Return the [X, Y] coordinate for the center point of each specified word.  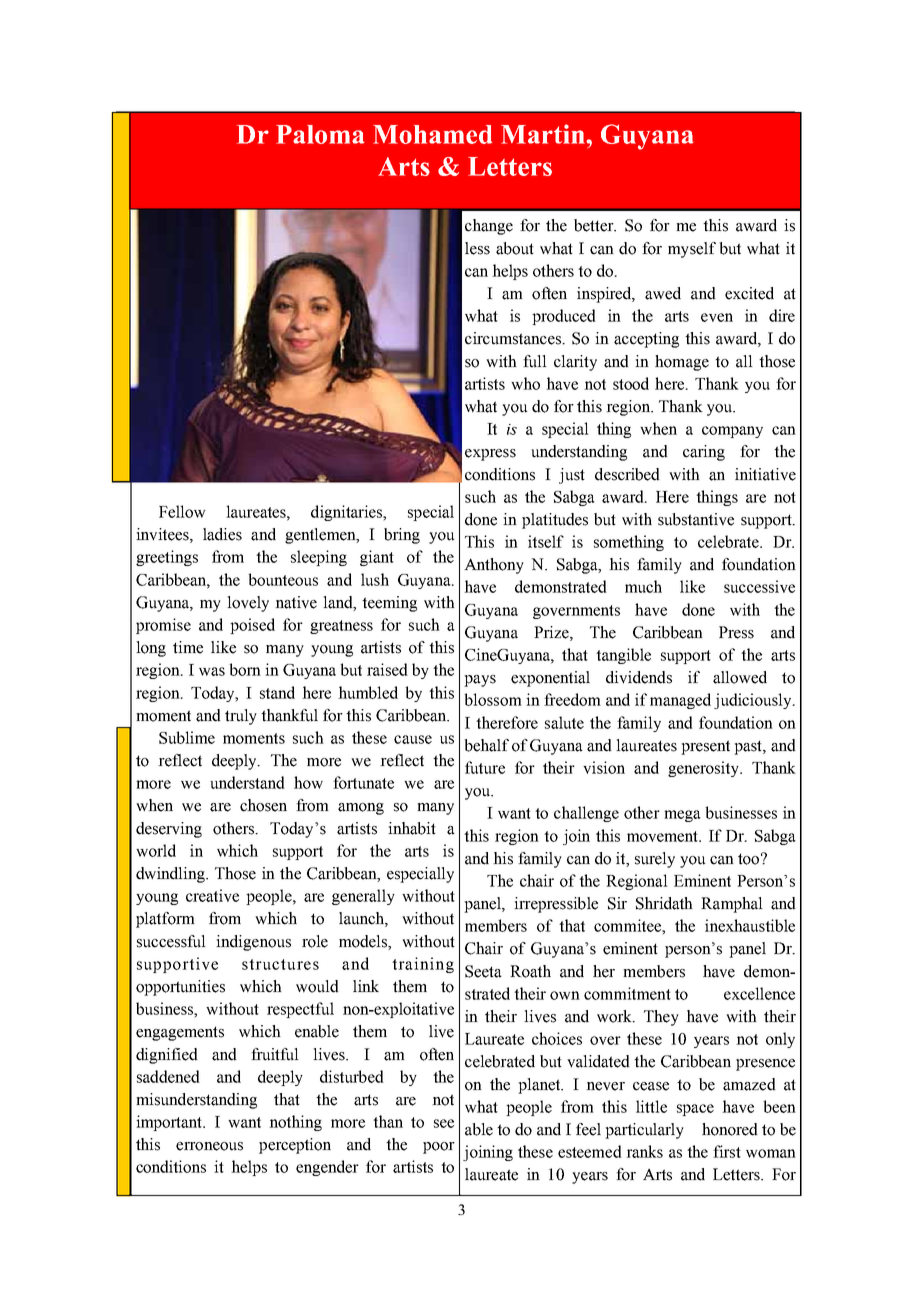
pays [480, 681]
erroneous [209, 1146]
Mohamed [432, 134]
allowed [740, 677]
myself [692, 250]
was [212, 671]
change [489, 227]
